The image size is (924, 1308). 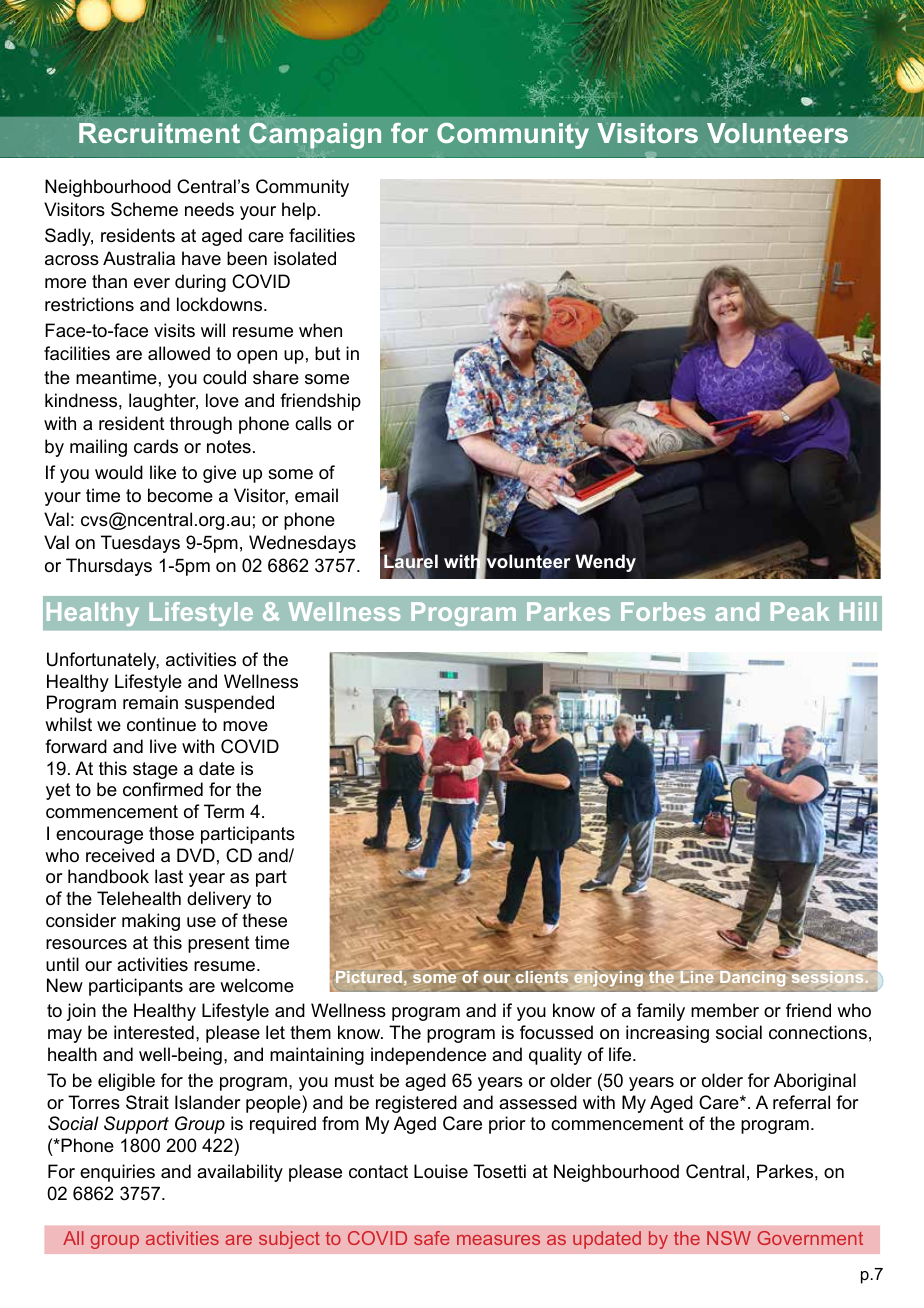 I want to click on Peak, so click(x=800, y=611).
